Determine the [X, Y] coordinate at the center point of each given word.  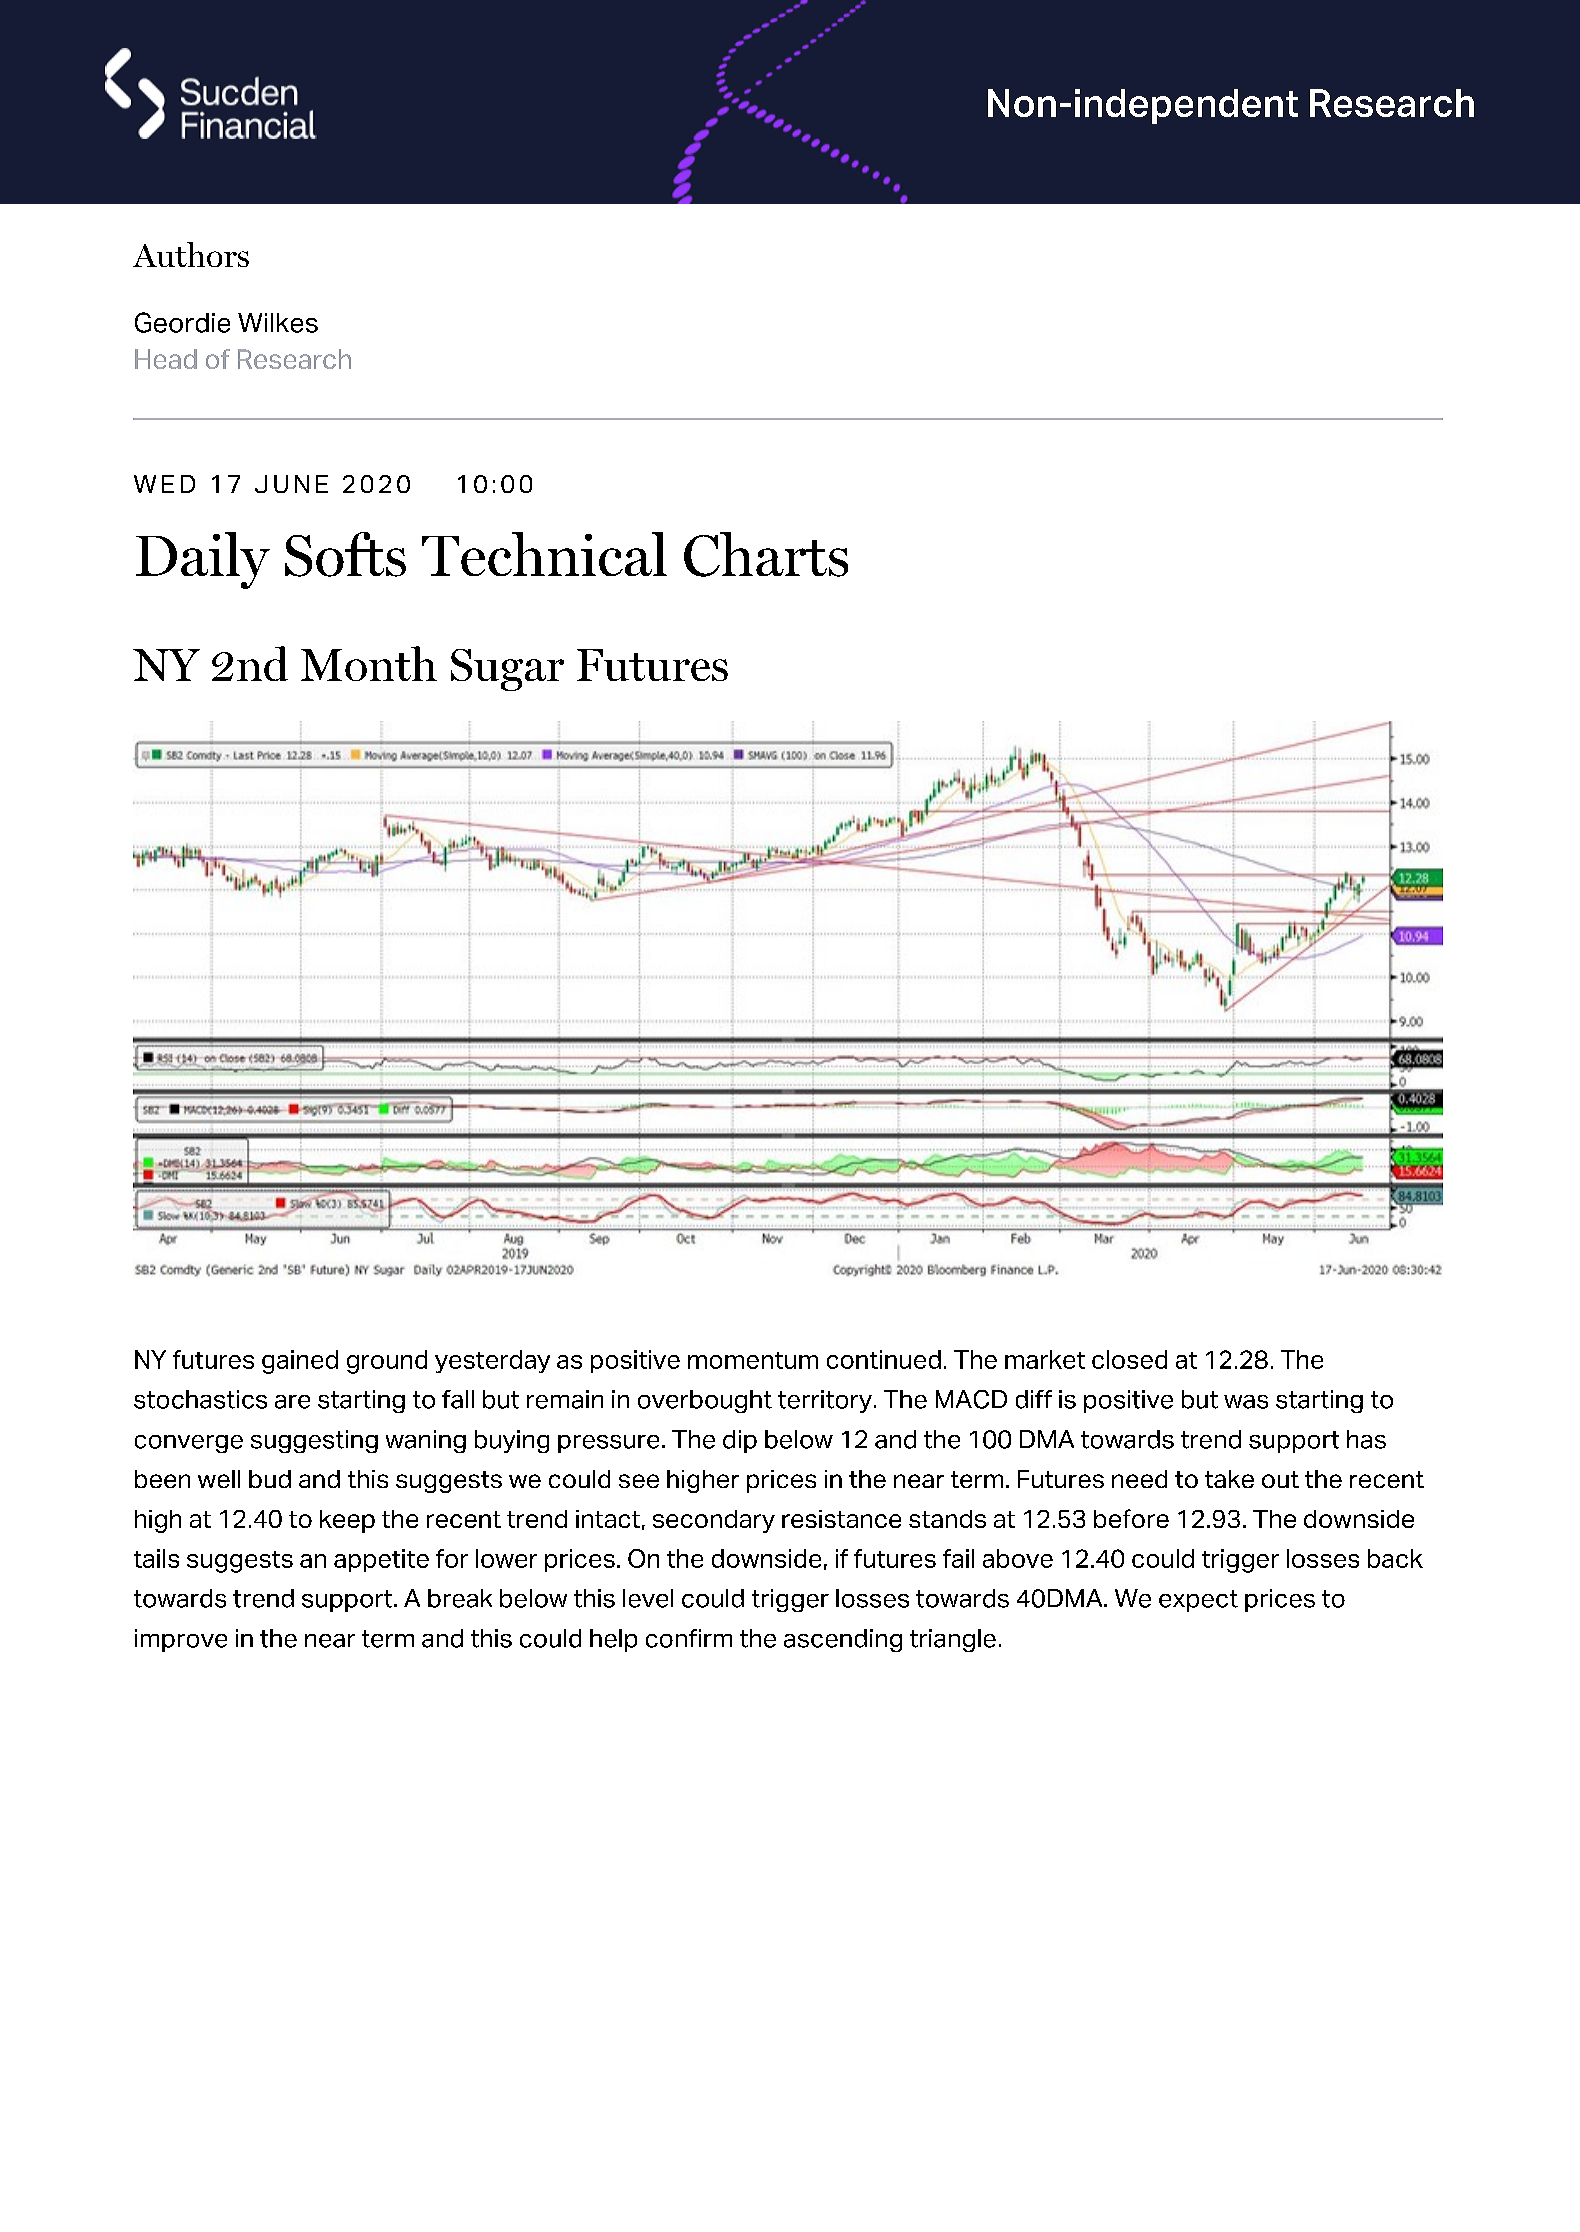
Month [369, 663]
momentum [753, 1360]
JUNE [291, 484]
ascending [843, 1640]
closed [1129, 1359]
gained [300, 1362]
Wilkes [278, 323]
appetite [381, 1560]
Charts [766, 554]
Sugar [507, 670]
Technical [544, 554]
